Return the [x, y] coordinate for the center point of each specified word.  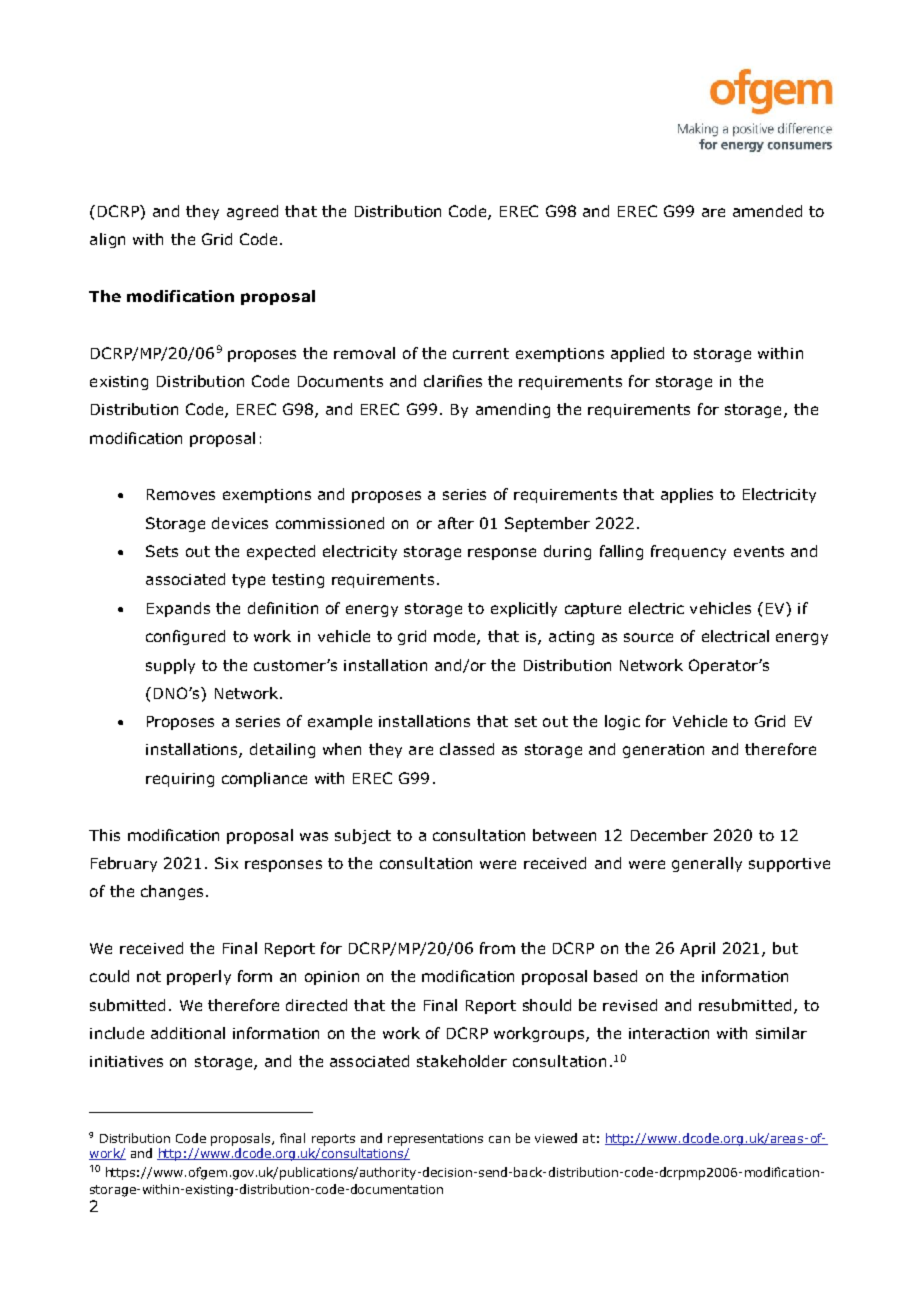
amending [513, 410]
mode [456, 637]
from [497, 948]
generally [707, 864]
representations [435, 1140]
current [481, 353]
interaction [669, 1033]
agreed [252, 212]
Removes [181, 494]
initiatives [126, 1061]
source [648, 637]
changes [172, 892]
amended [767, 211]
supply [170, 666]
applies [687, 495]
